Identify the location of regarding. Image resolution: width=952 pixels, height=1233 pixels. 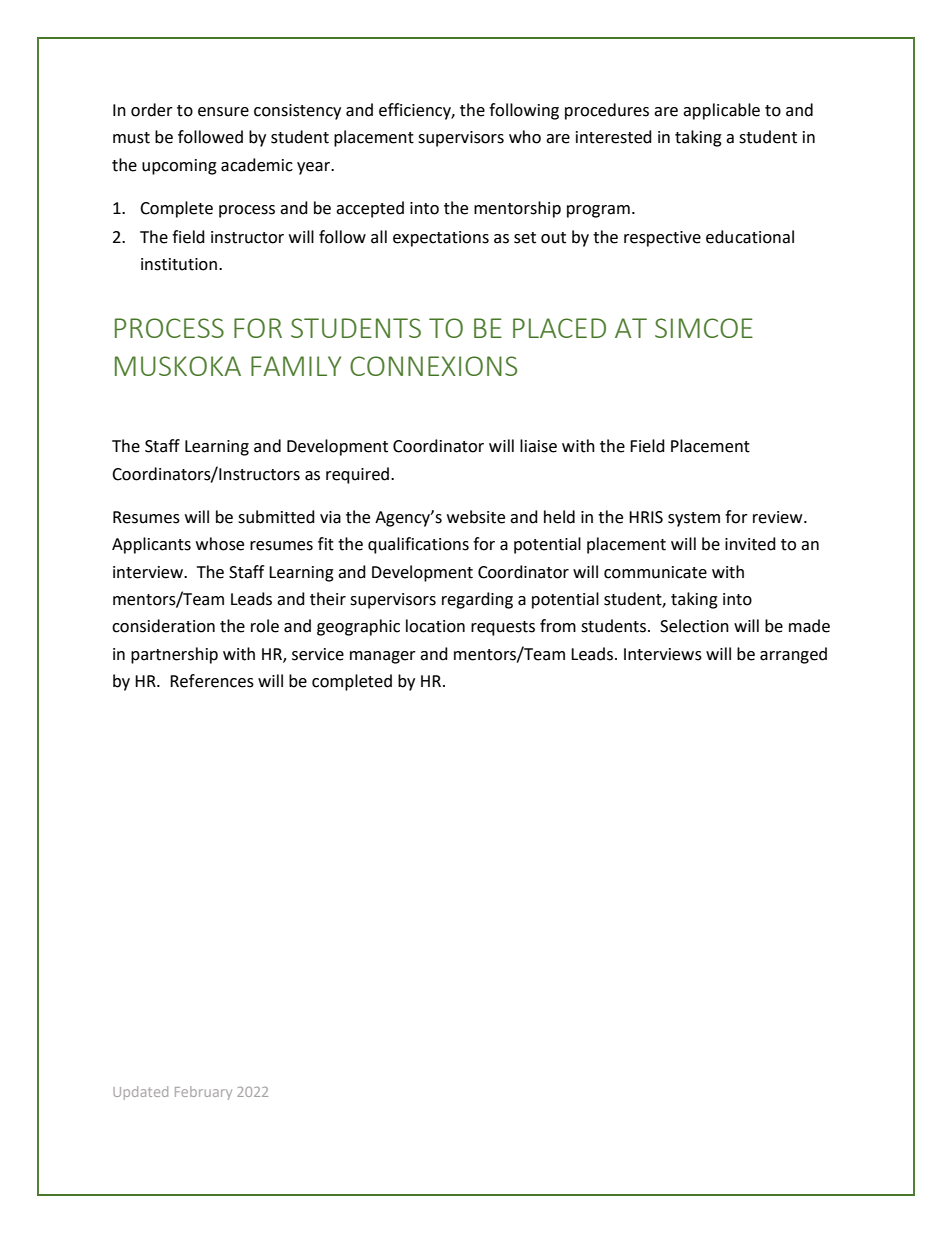
(477, 600).
